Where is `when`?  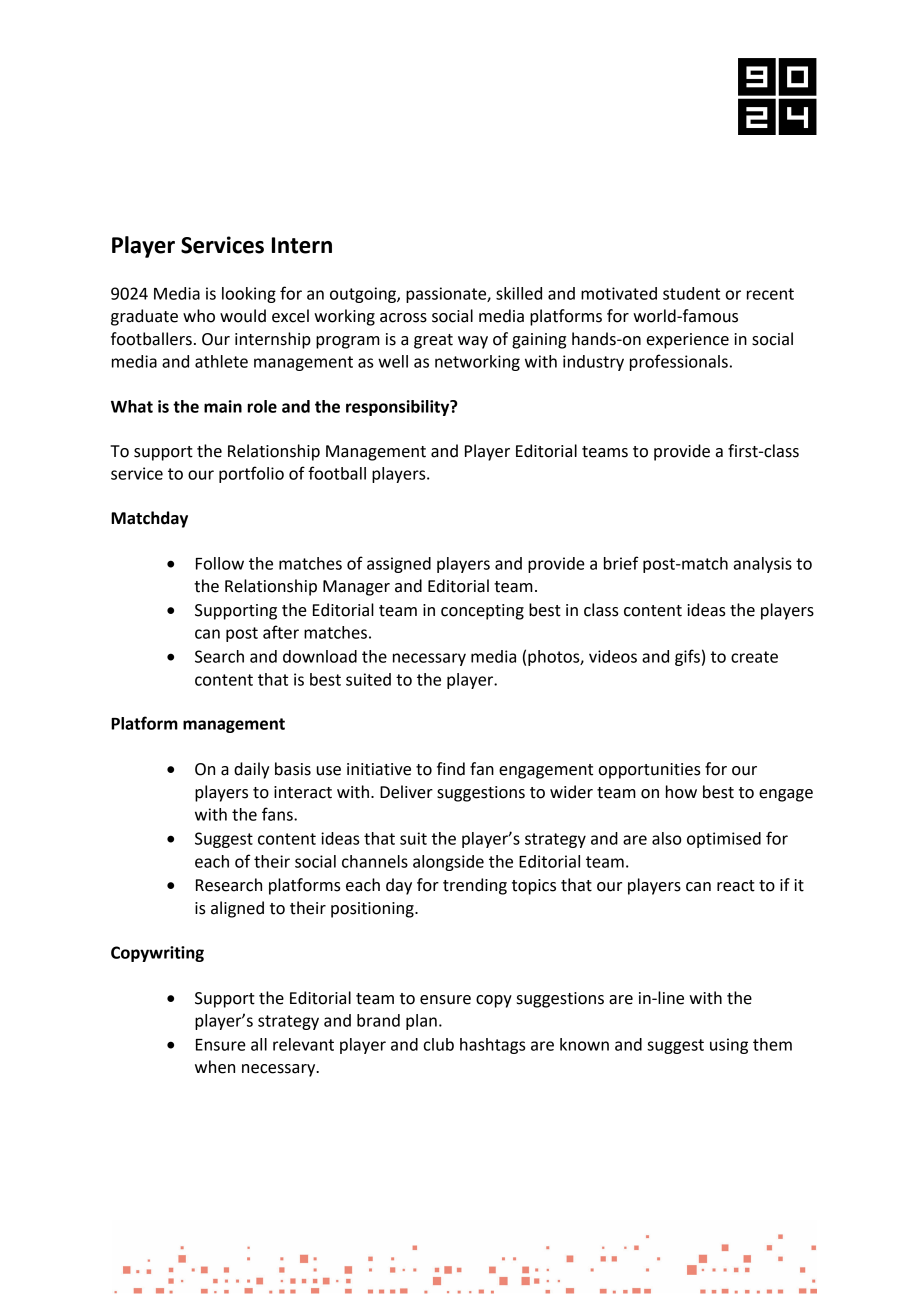
when is located at coordinates (215, 1067).
